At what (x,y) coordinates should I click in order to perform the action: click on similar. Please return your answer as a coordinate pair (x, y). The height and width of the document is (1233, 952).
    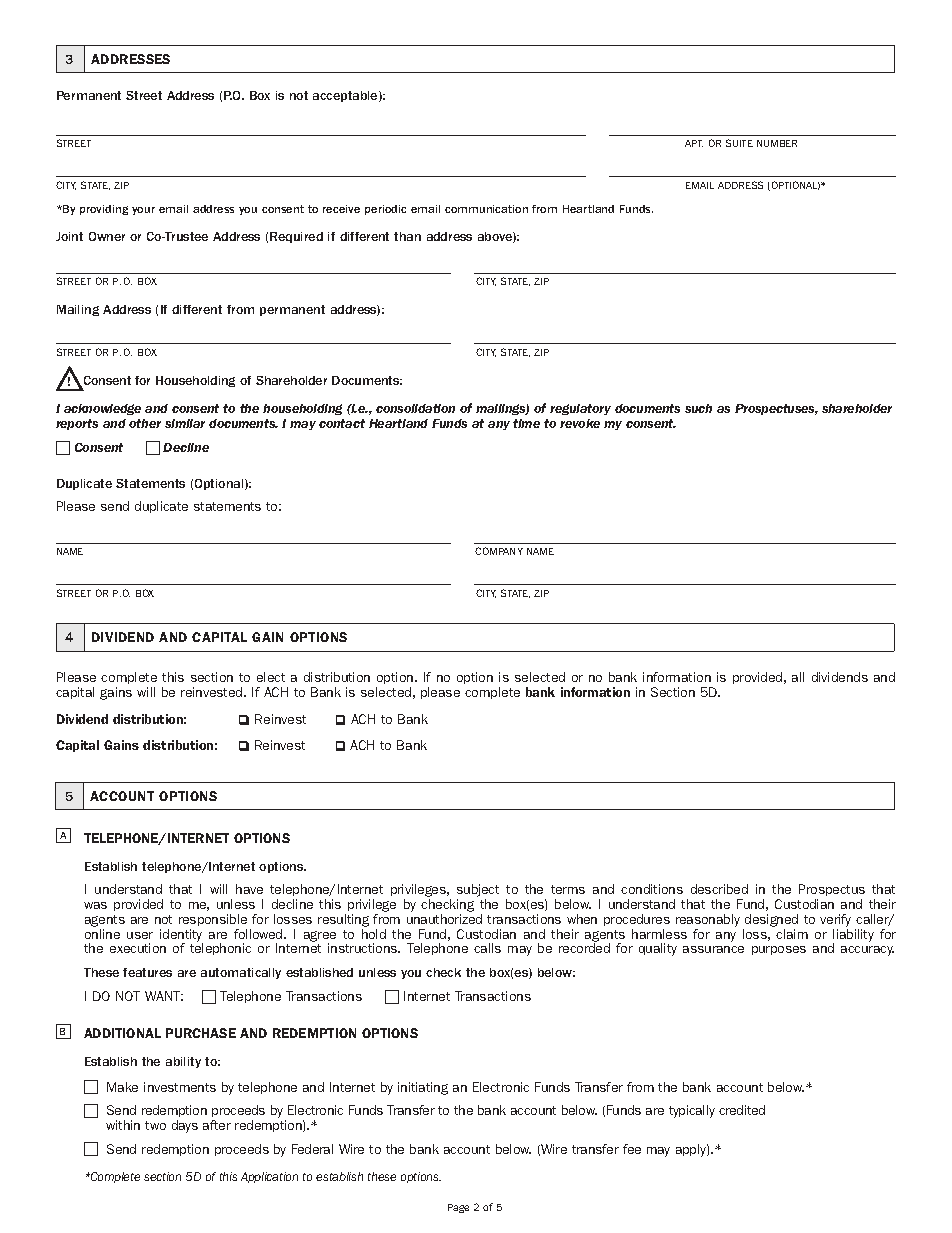
    Looking at the image, I should click on (185, 423).
